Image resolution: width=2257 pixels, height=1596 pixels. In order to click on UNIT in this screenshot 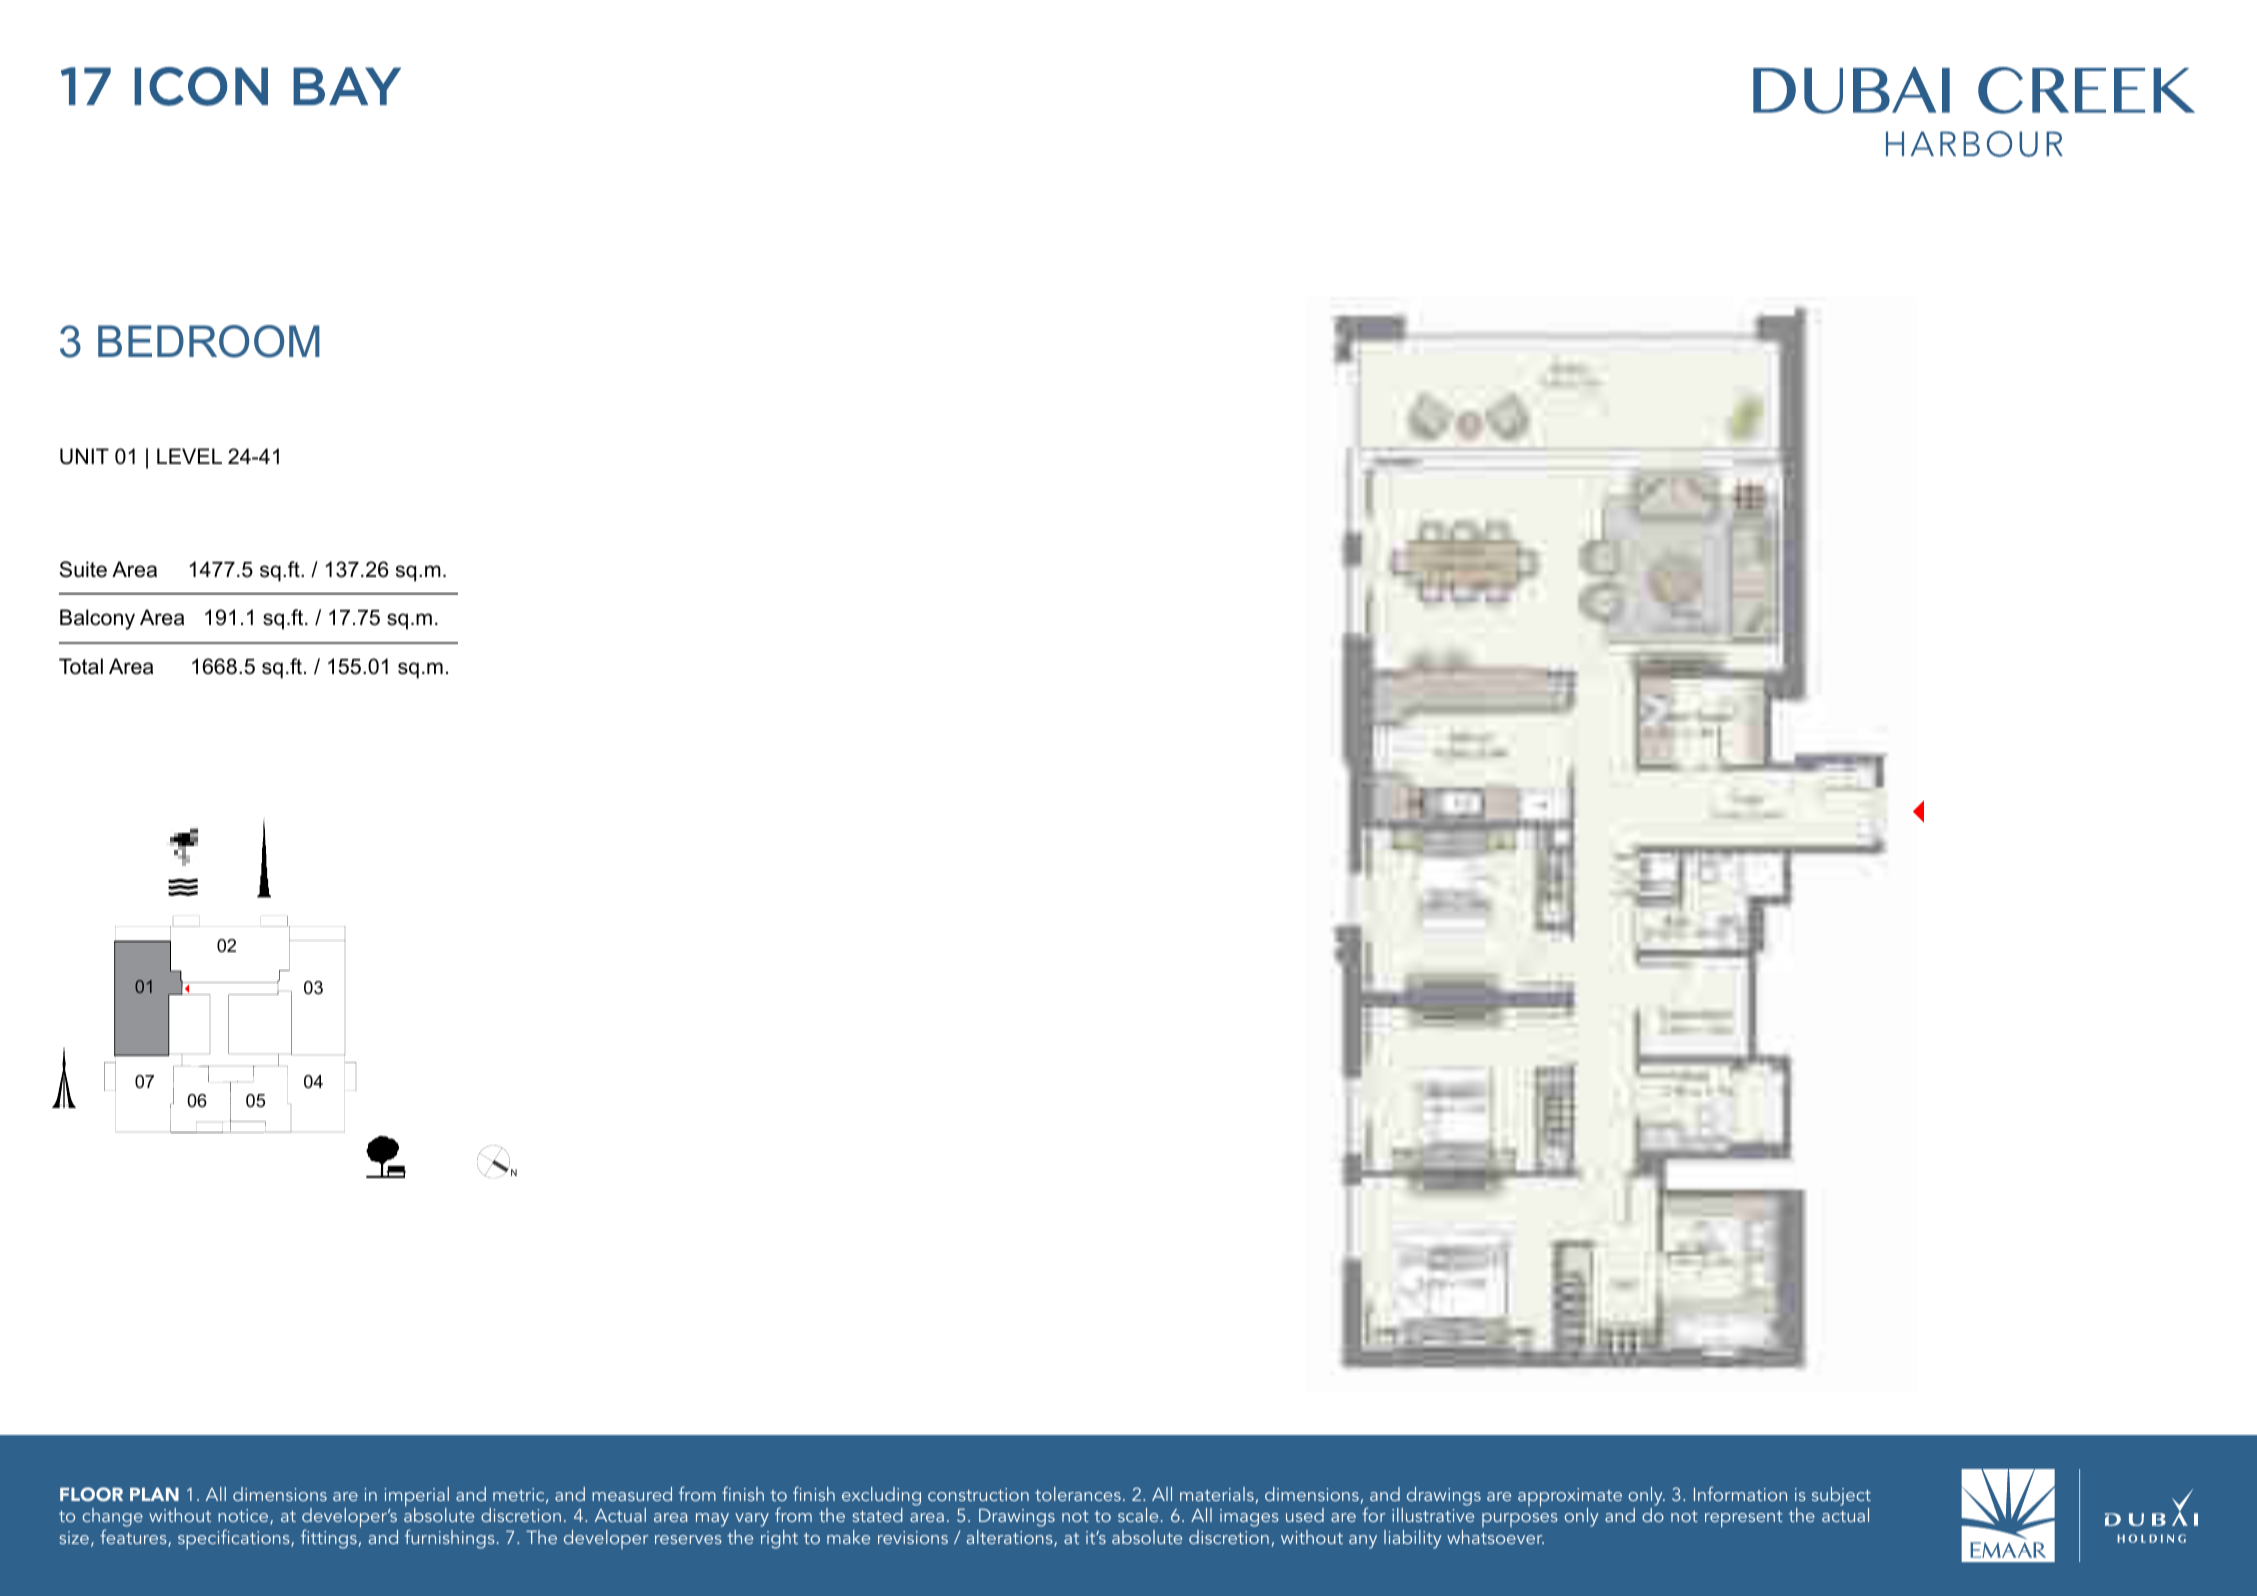, I will do `click(84, 456)`.
